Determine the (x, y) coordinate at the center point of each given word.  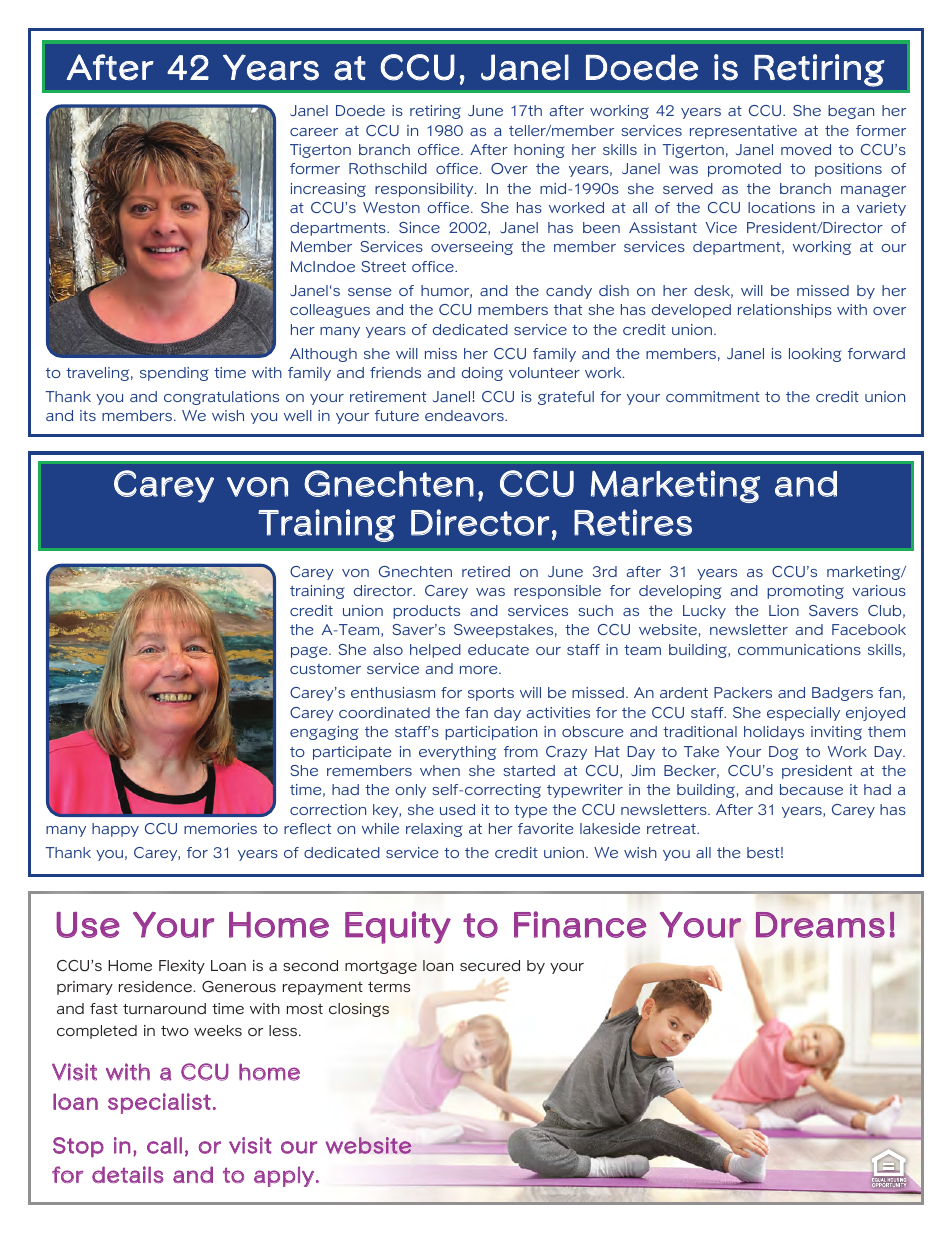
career (314, 132)
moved (806, 149)
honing (539, 151)
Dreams (820, 925)
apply (284, 1176)
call (164, 1145)
